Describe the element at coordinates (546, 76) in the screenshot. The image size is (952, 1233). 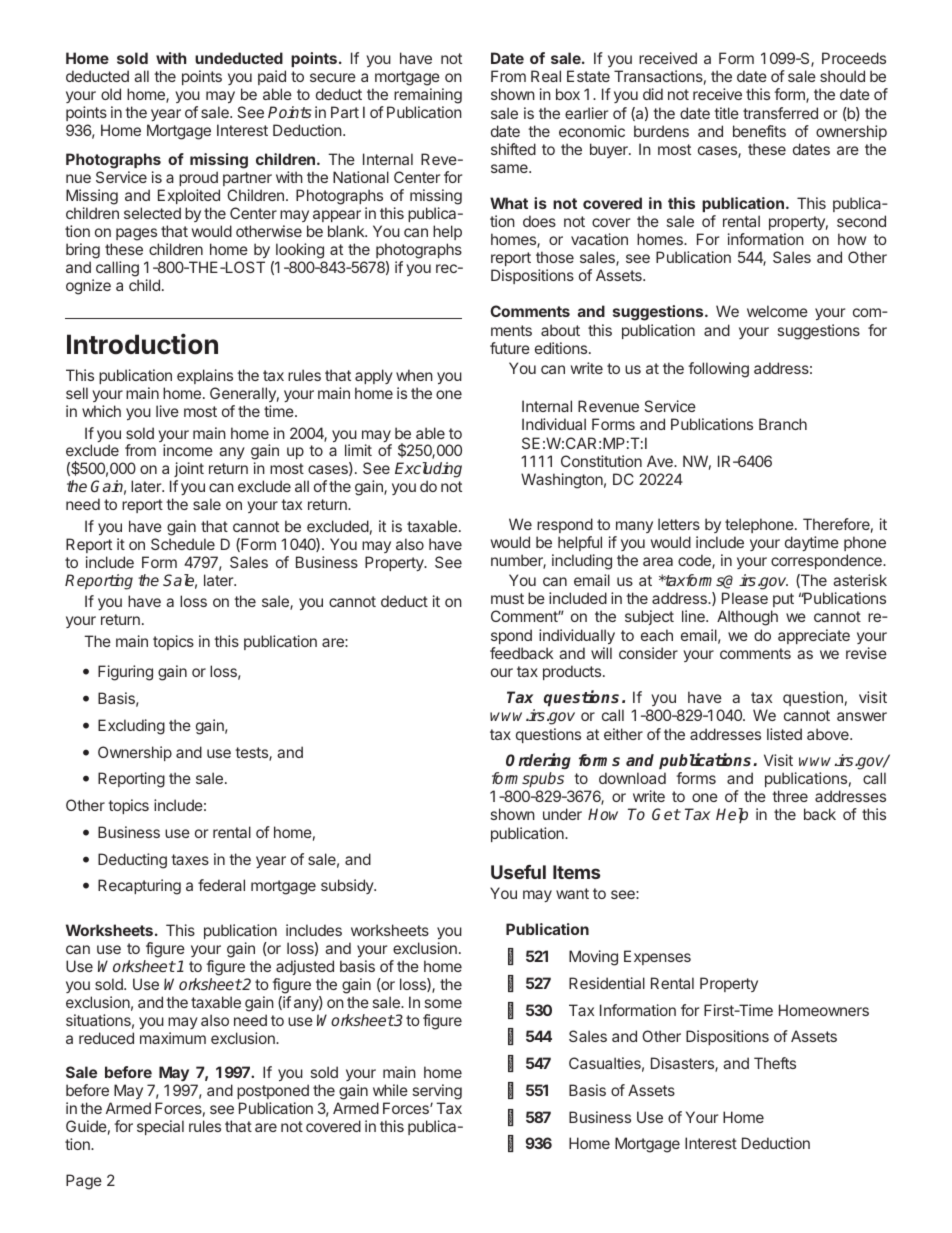
I see `Real` at that location.
